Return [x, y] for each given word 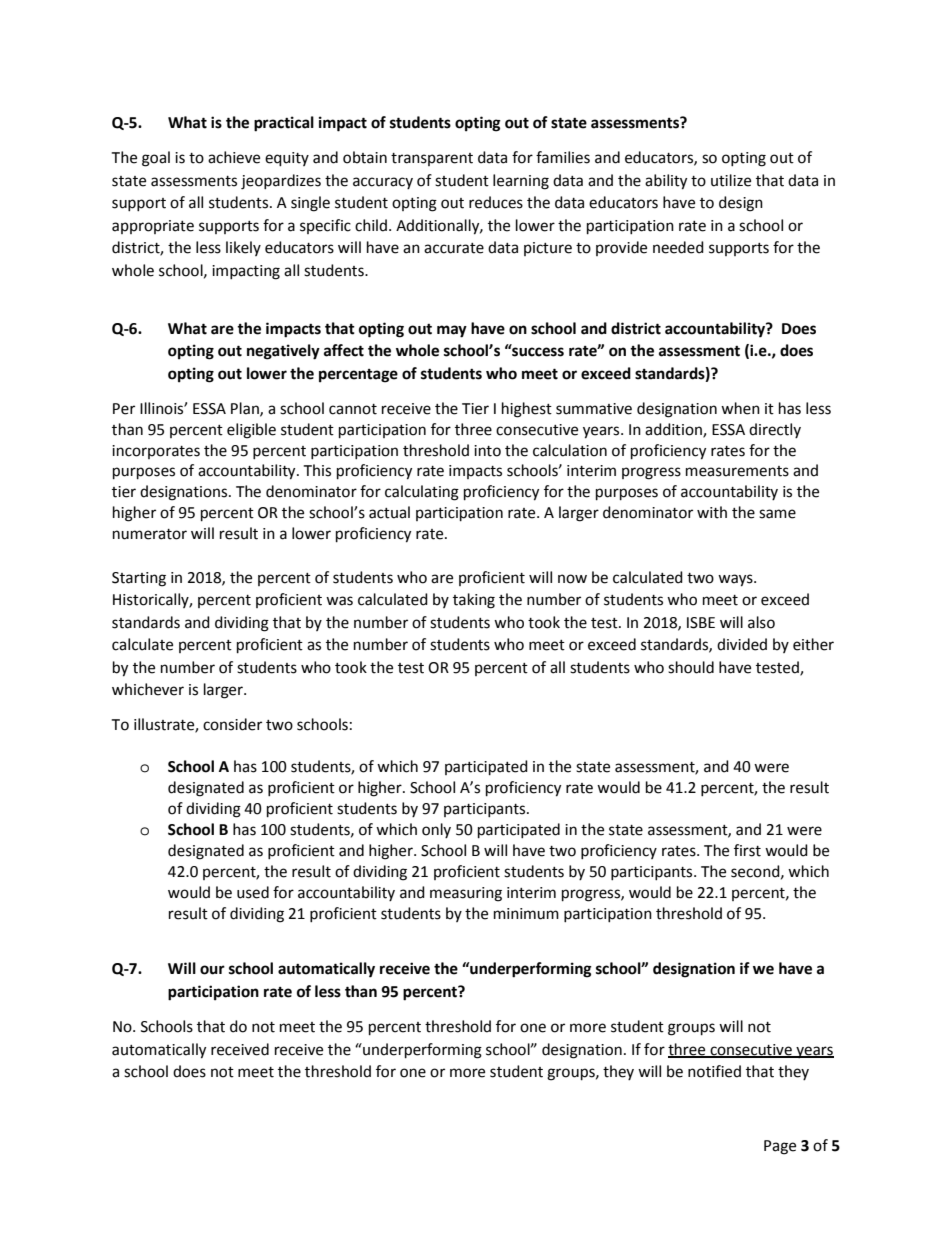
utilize [731, 180]
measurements [737, 471]
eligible [251, 431]
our [212, 970]
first [747, 850]
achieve [234, 157]
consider [232, 724]
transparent [432, 159]
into [487, 451]
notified [714, 1071]
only [436, 830]
